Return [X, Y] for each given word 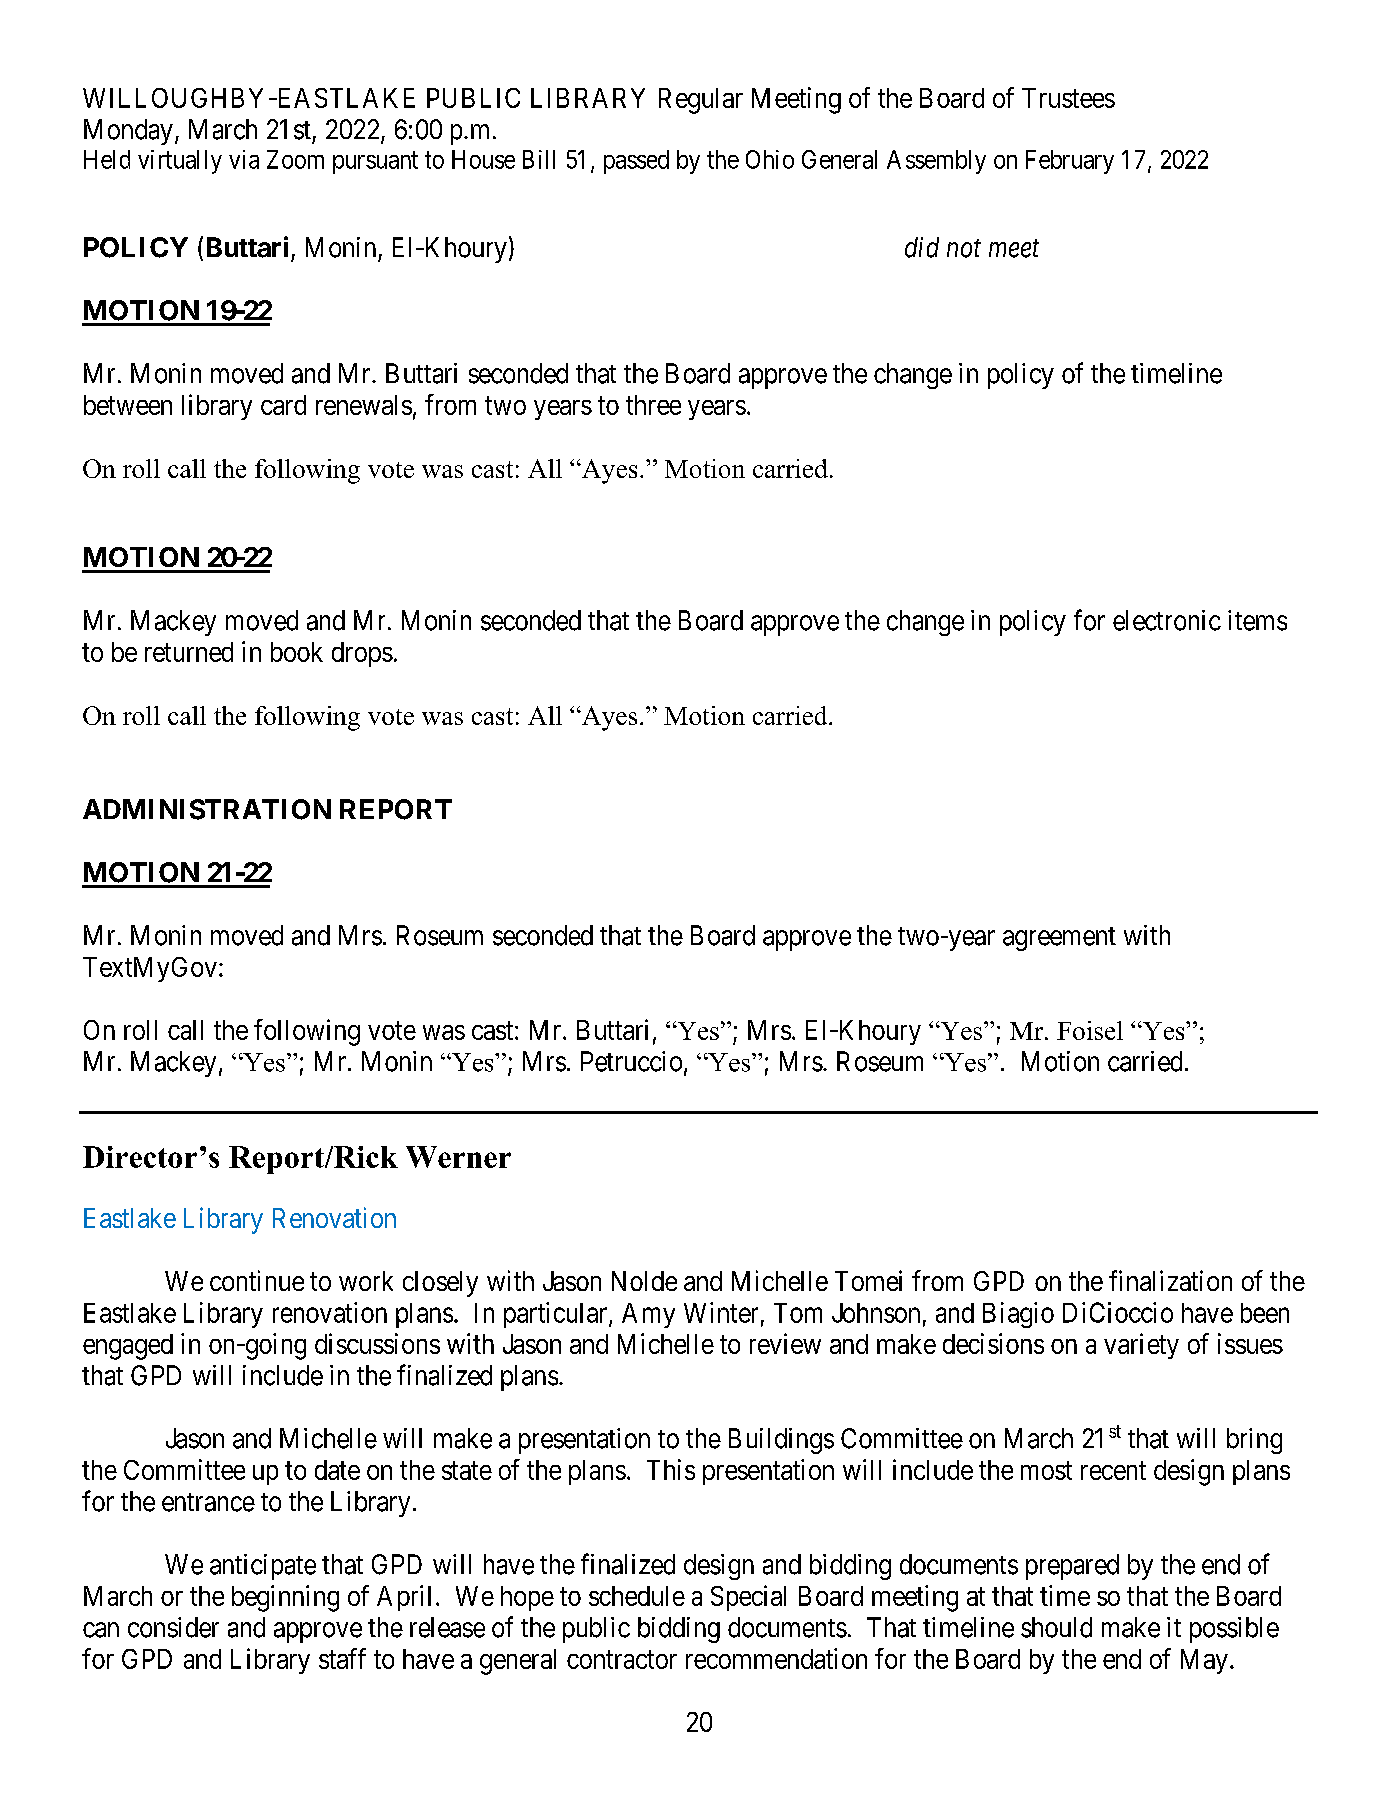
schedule [637, 1596]
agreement [1059, 939]
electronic [1167, 620]
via [244, 159]
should [1056, 1627]
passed [636, 162]
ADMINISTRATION [207, 809]
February [1070, 162]
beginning [285, 1598]
